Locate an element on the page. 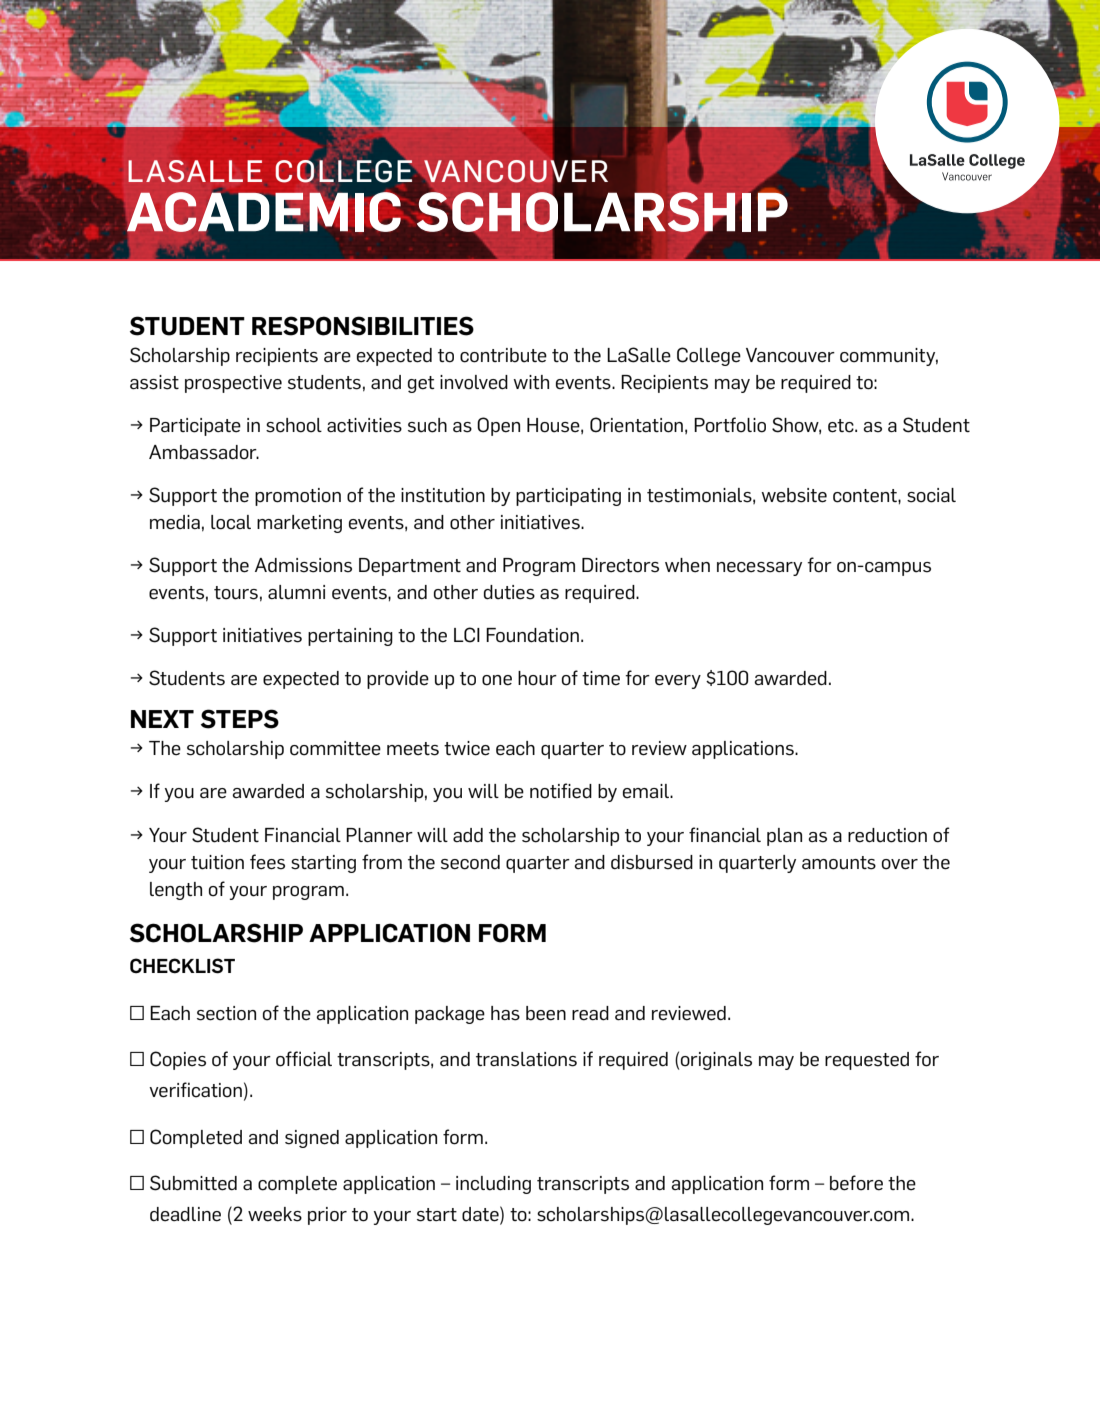 This page has height=1424, width=1100. contribute is located at coordinates (503, 355).
